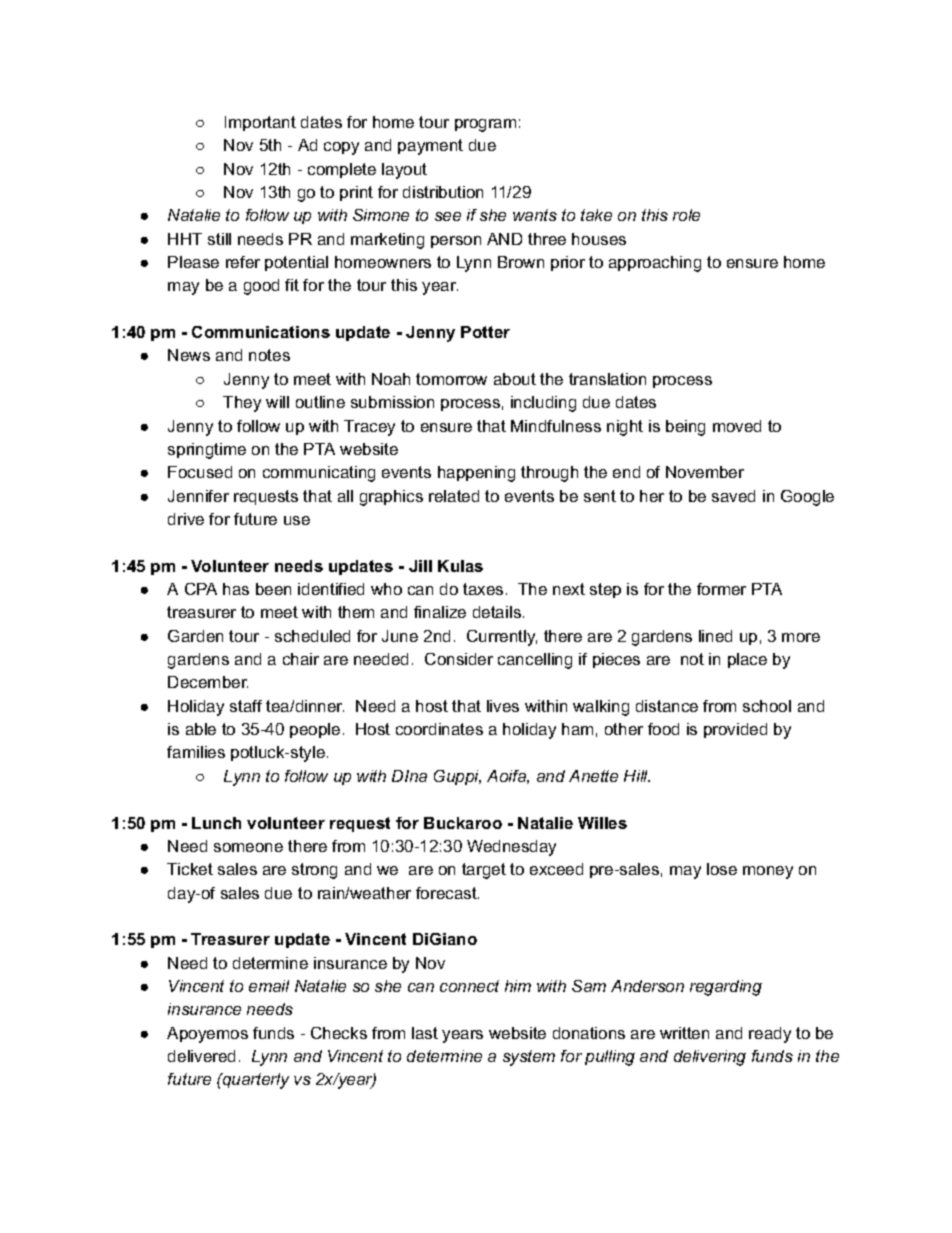 The height and width of the screenshot is (1233, 952). I want to click on delivering, so click(710, 1058).
